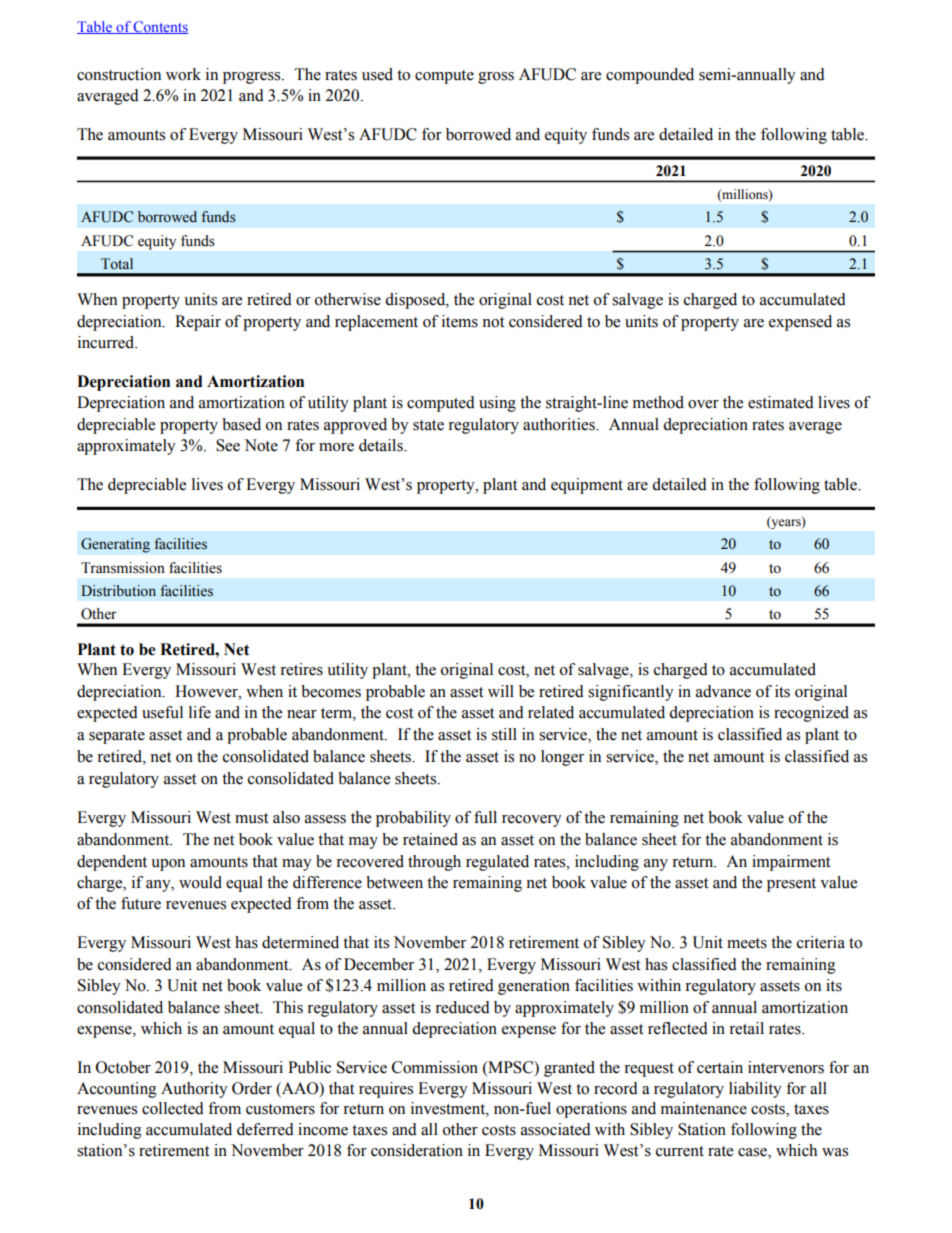  What do you see at coordinates (198, 323) in the image?
I see `Repair` at bounding box center [198, 323].
